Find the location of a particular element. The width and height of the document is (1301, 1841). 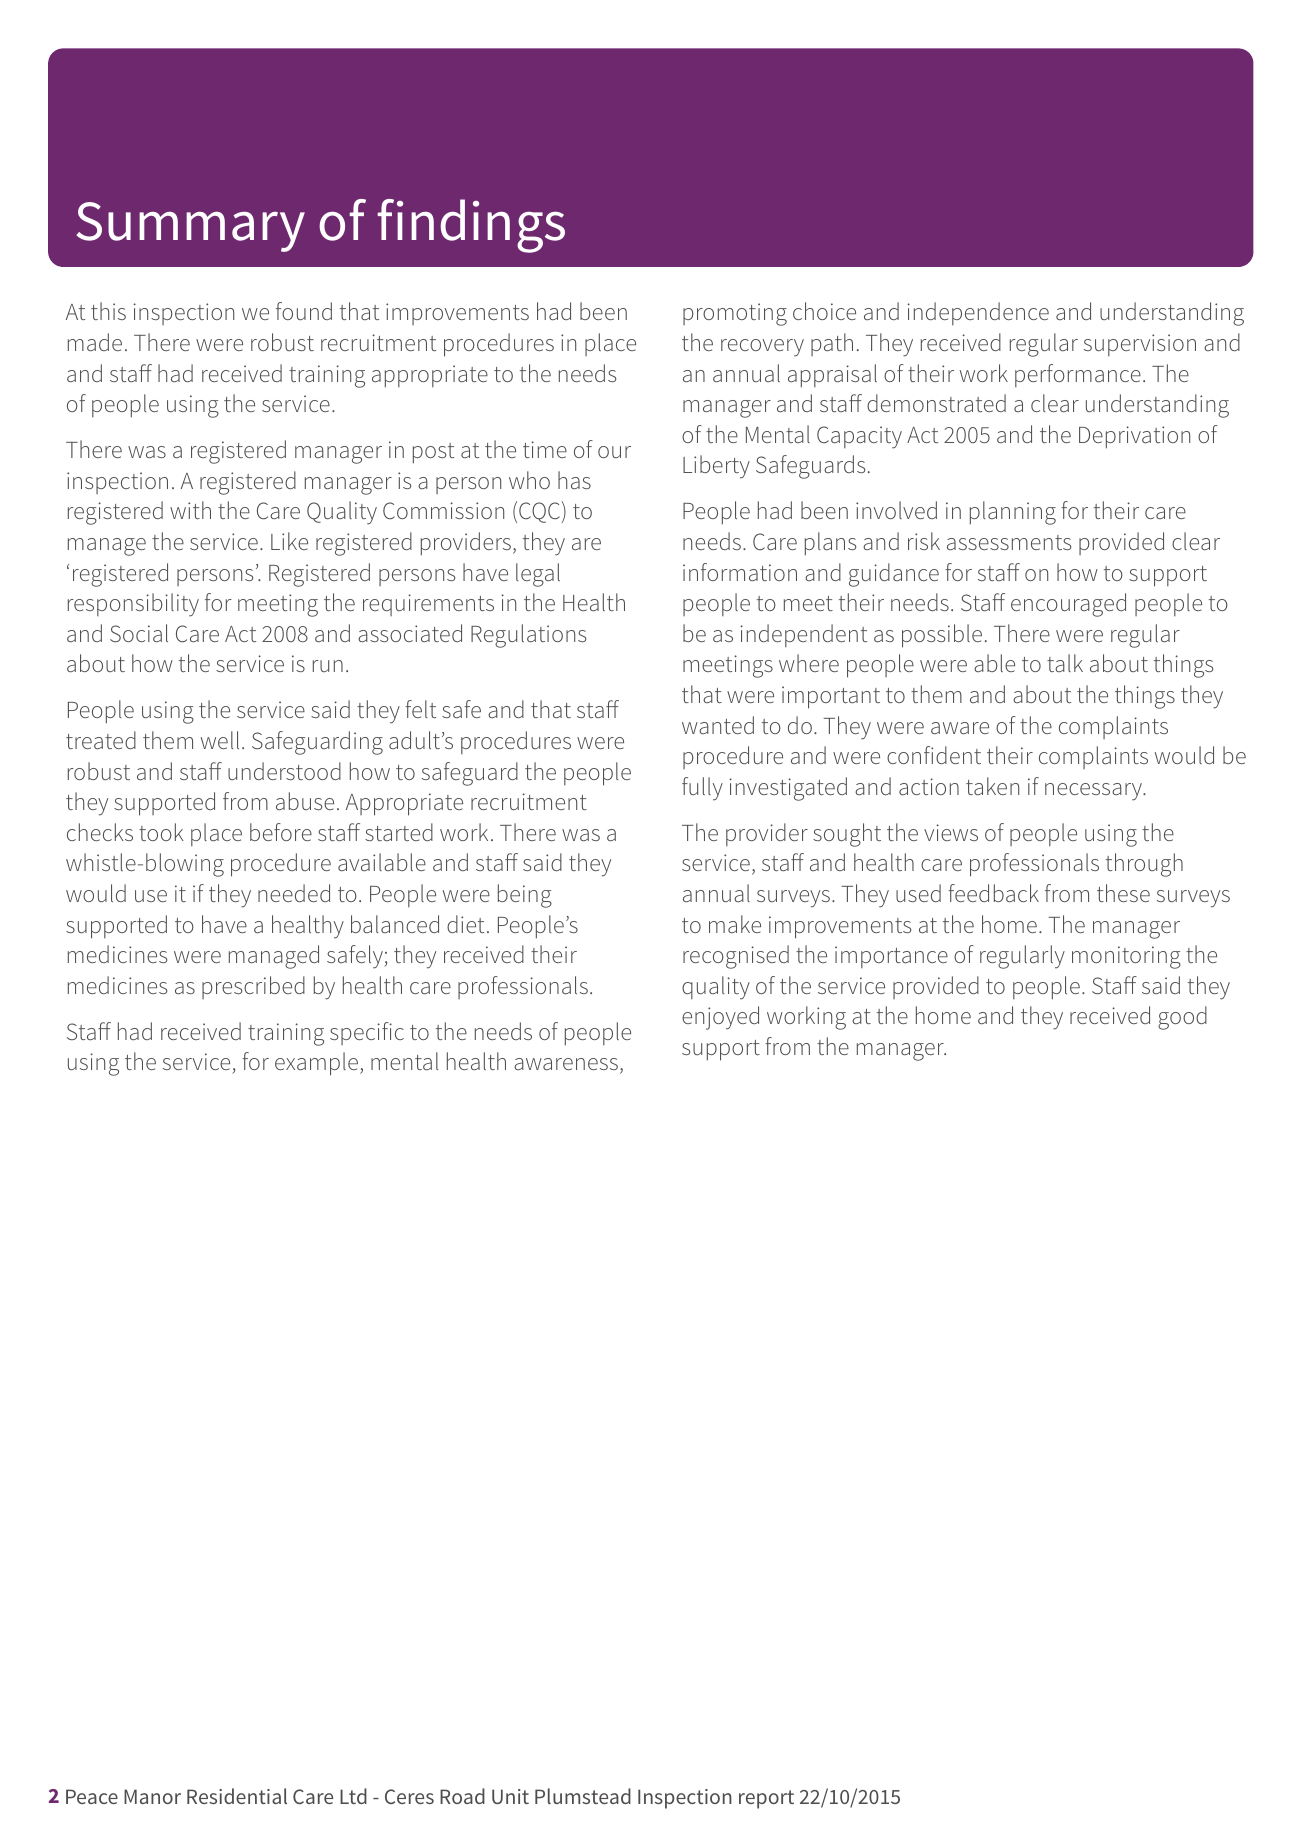

Summary is located at coordinates (190, 227).
